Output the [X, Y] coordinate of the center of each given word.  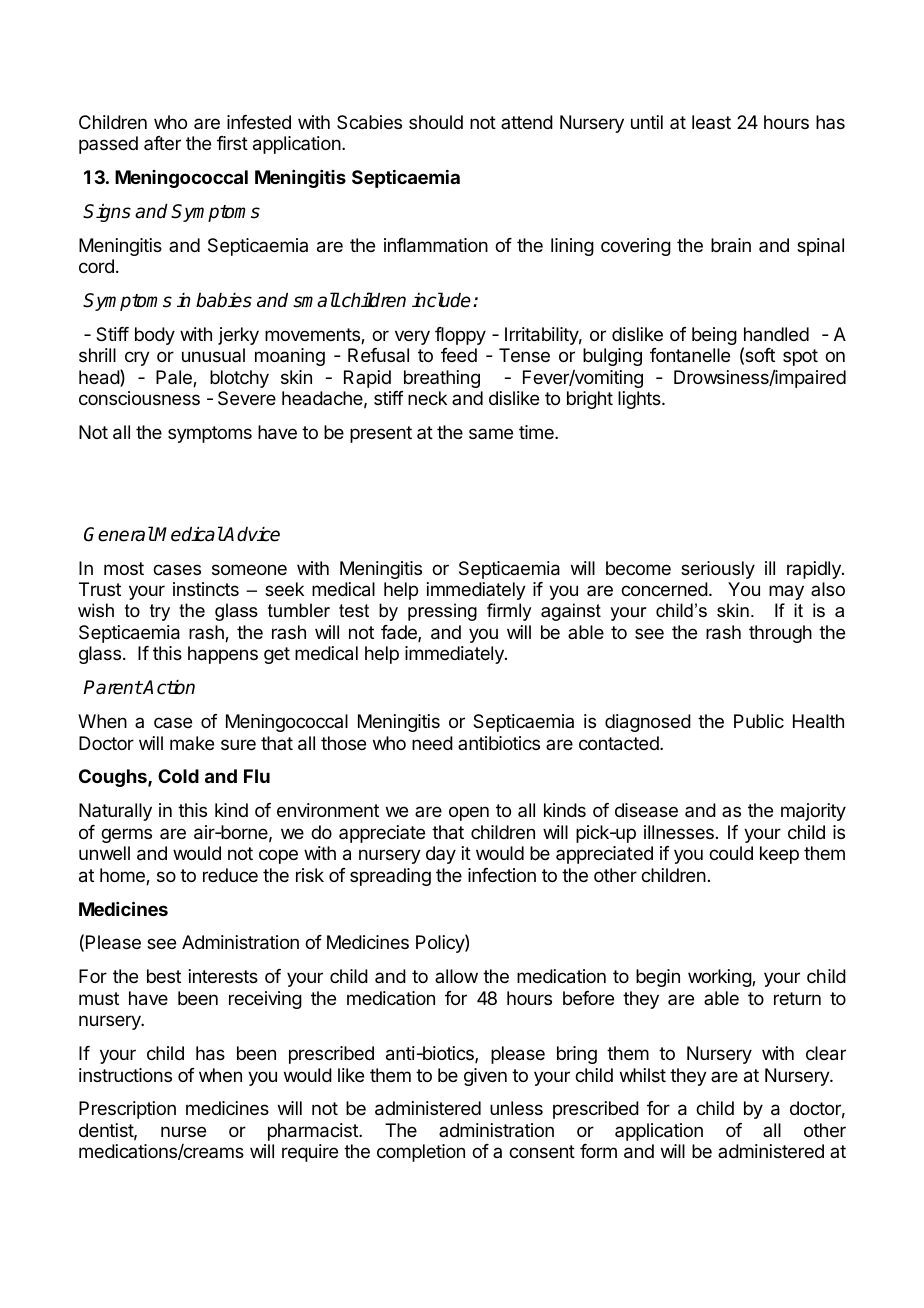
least [711, 122]
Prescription [127, 1110]
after [162, 143]
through [780, 634]
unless [516, 1108]
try [160, 612]
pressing [442, 612]
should [436, 122]
